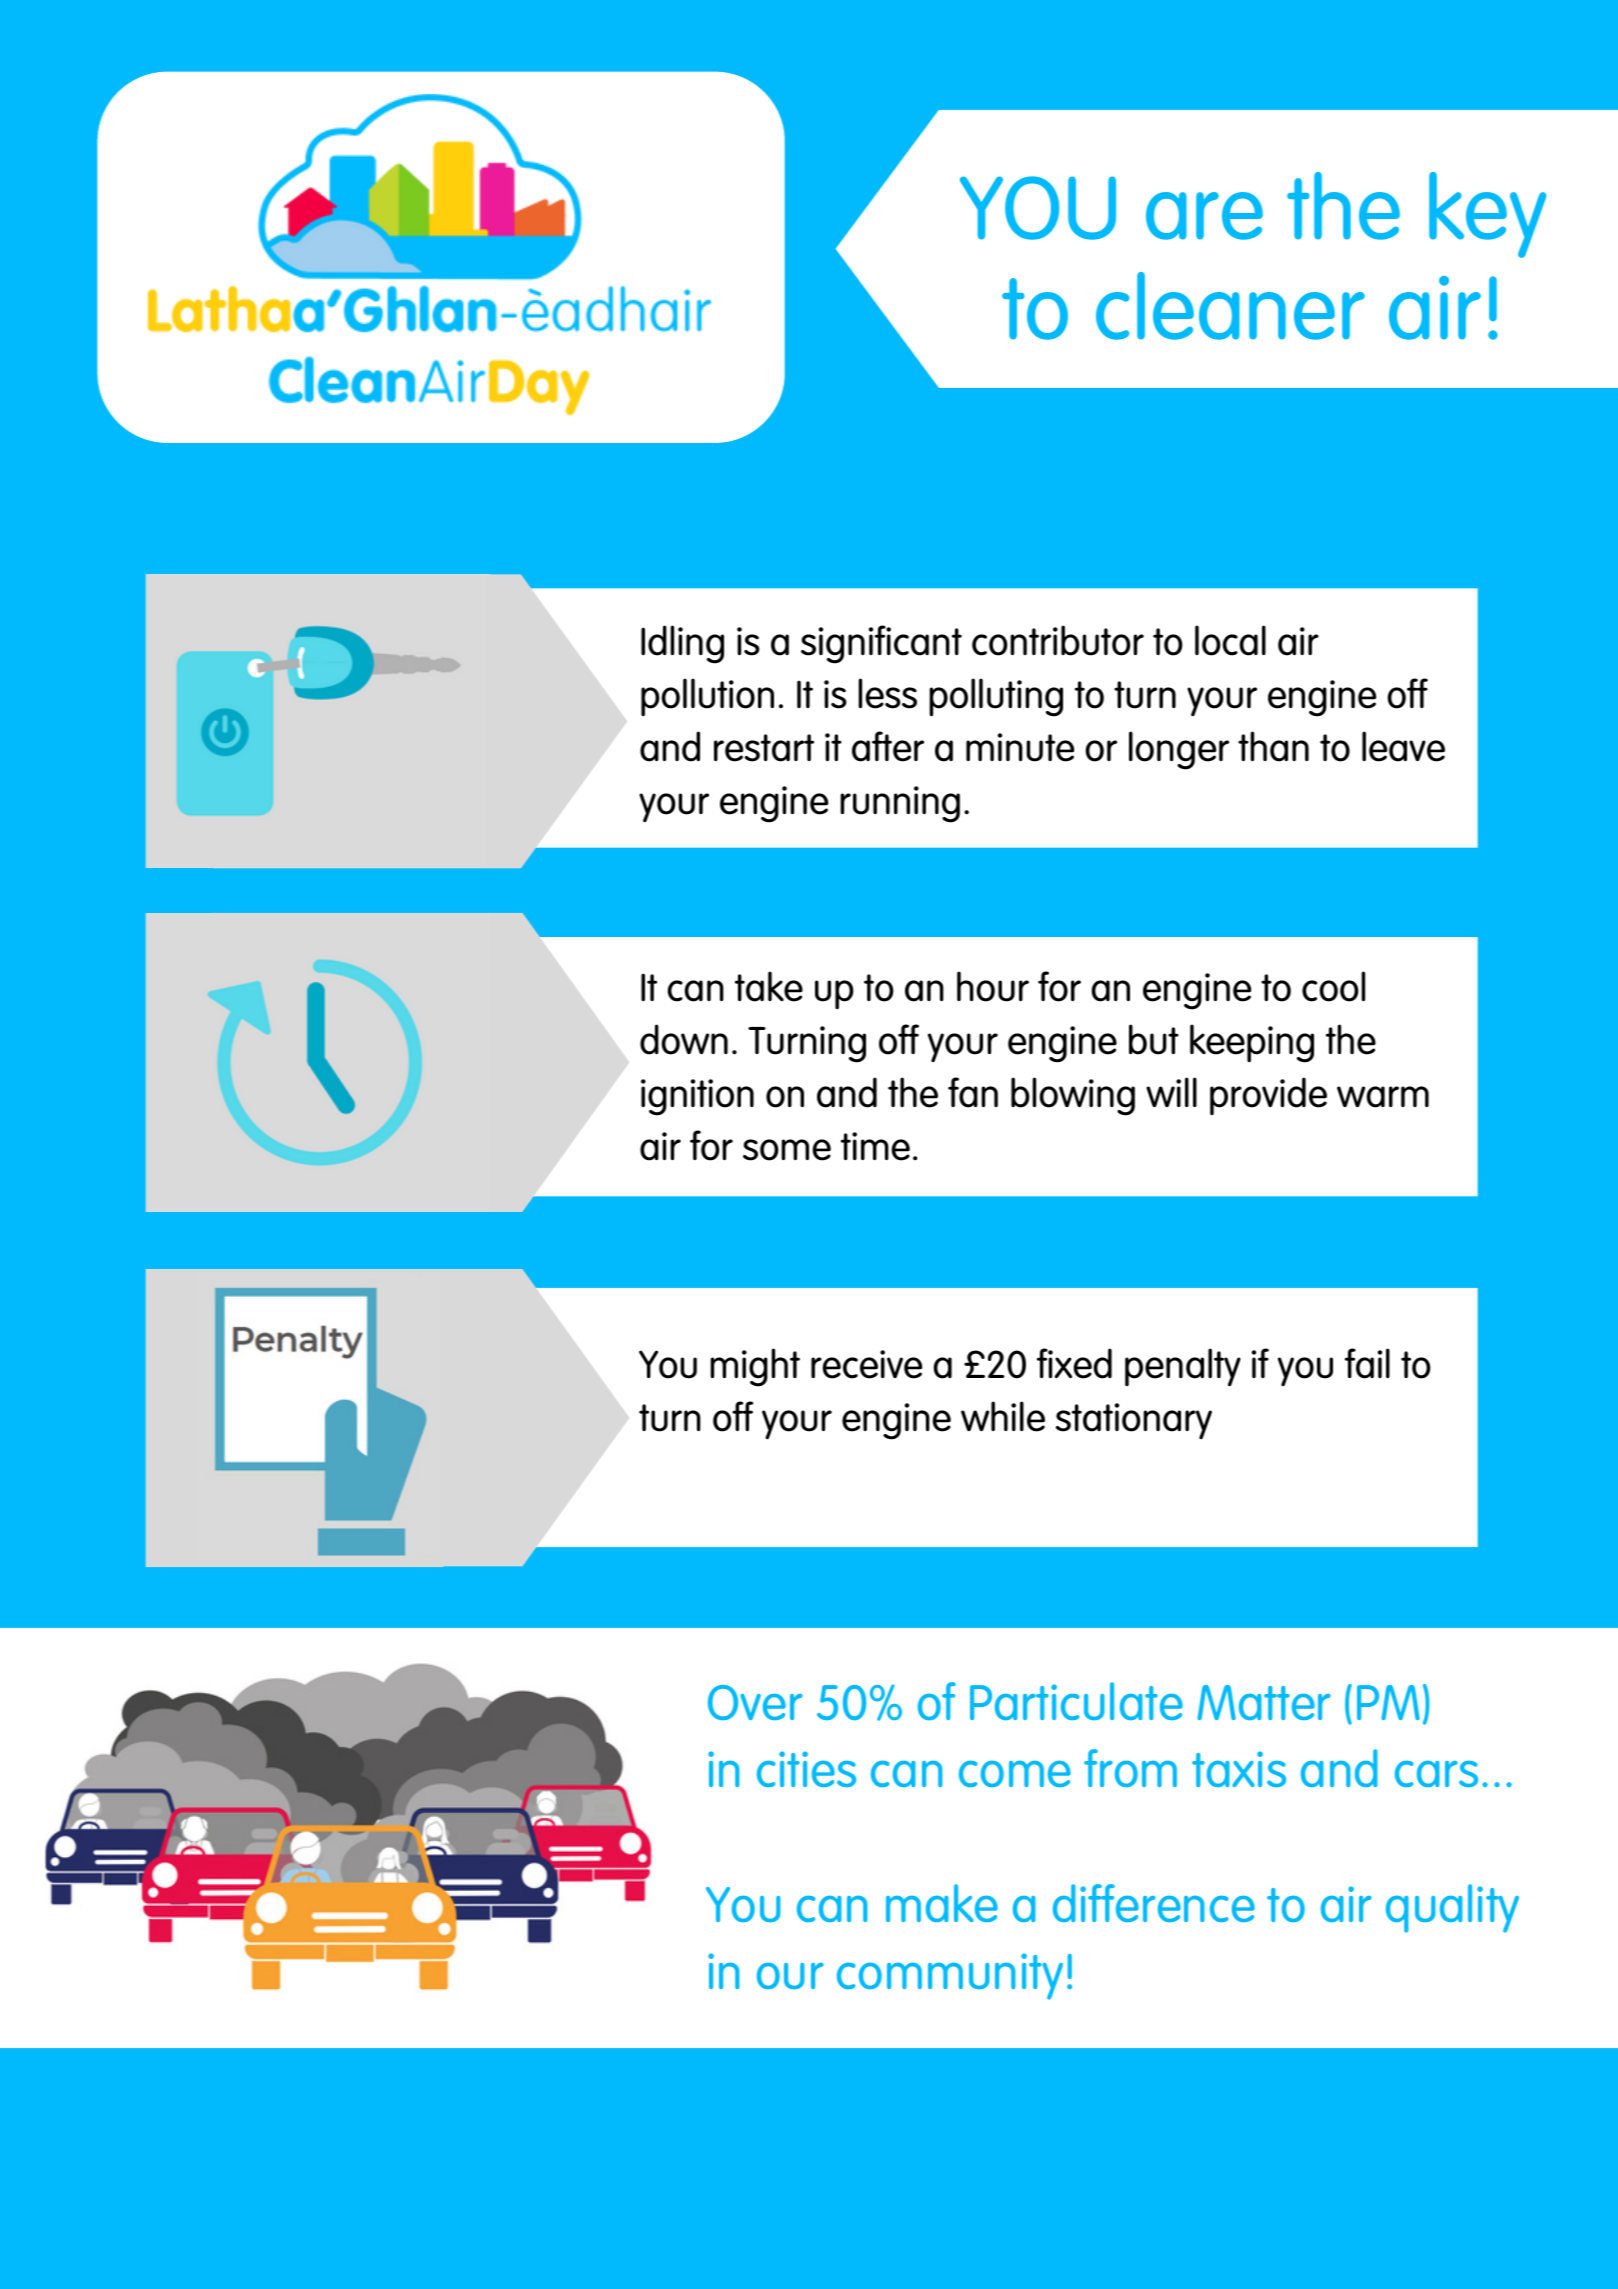 This image has height=2289, width=1618. What do you see at coordinates (1487, 215) in the image?
I see `key` at bounding box center [1487, 215].
